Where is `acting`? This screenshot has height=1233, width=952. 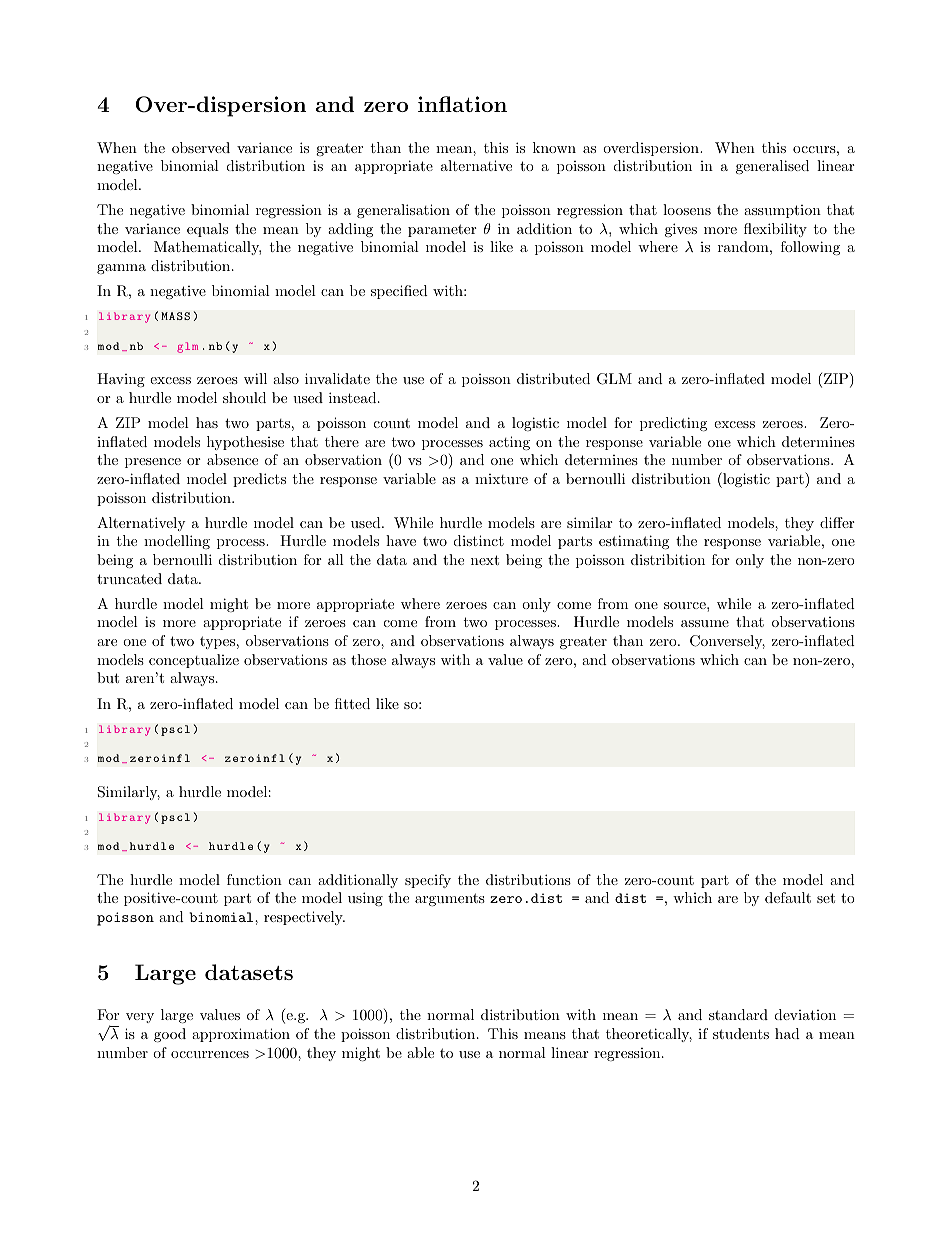 acting is located at coordinates (509, 443).
